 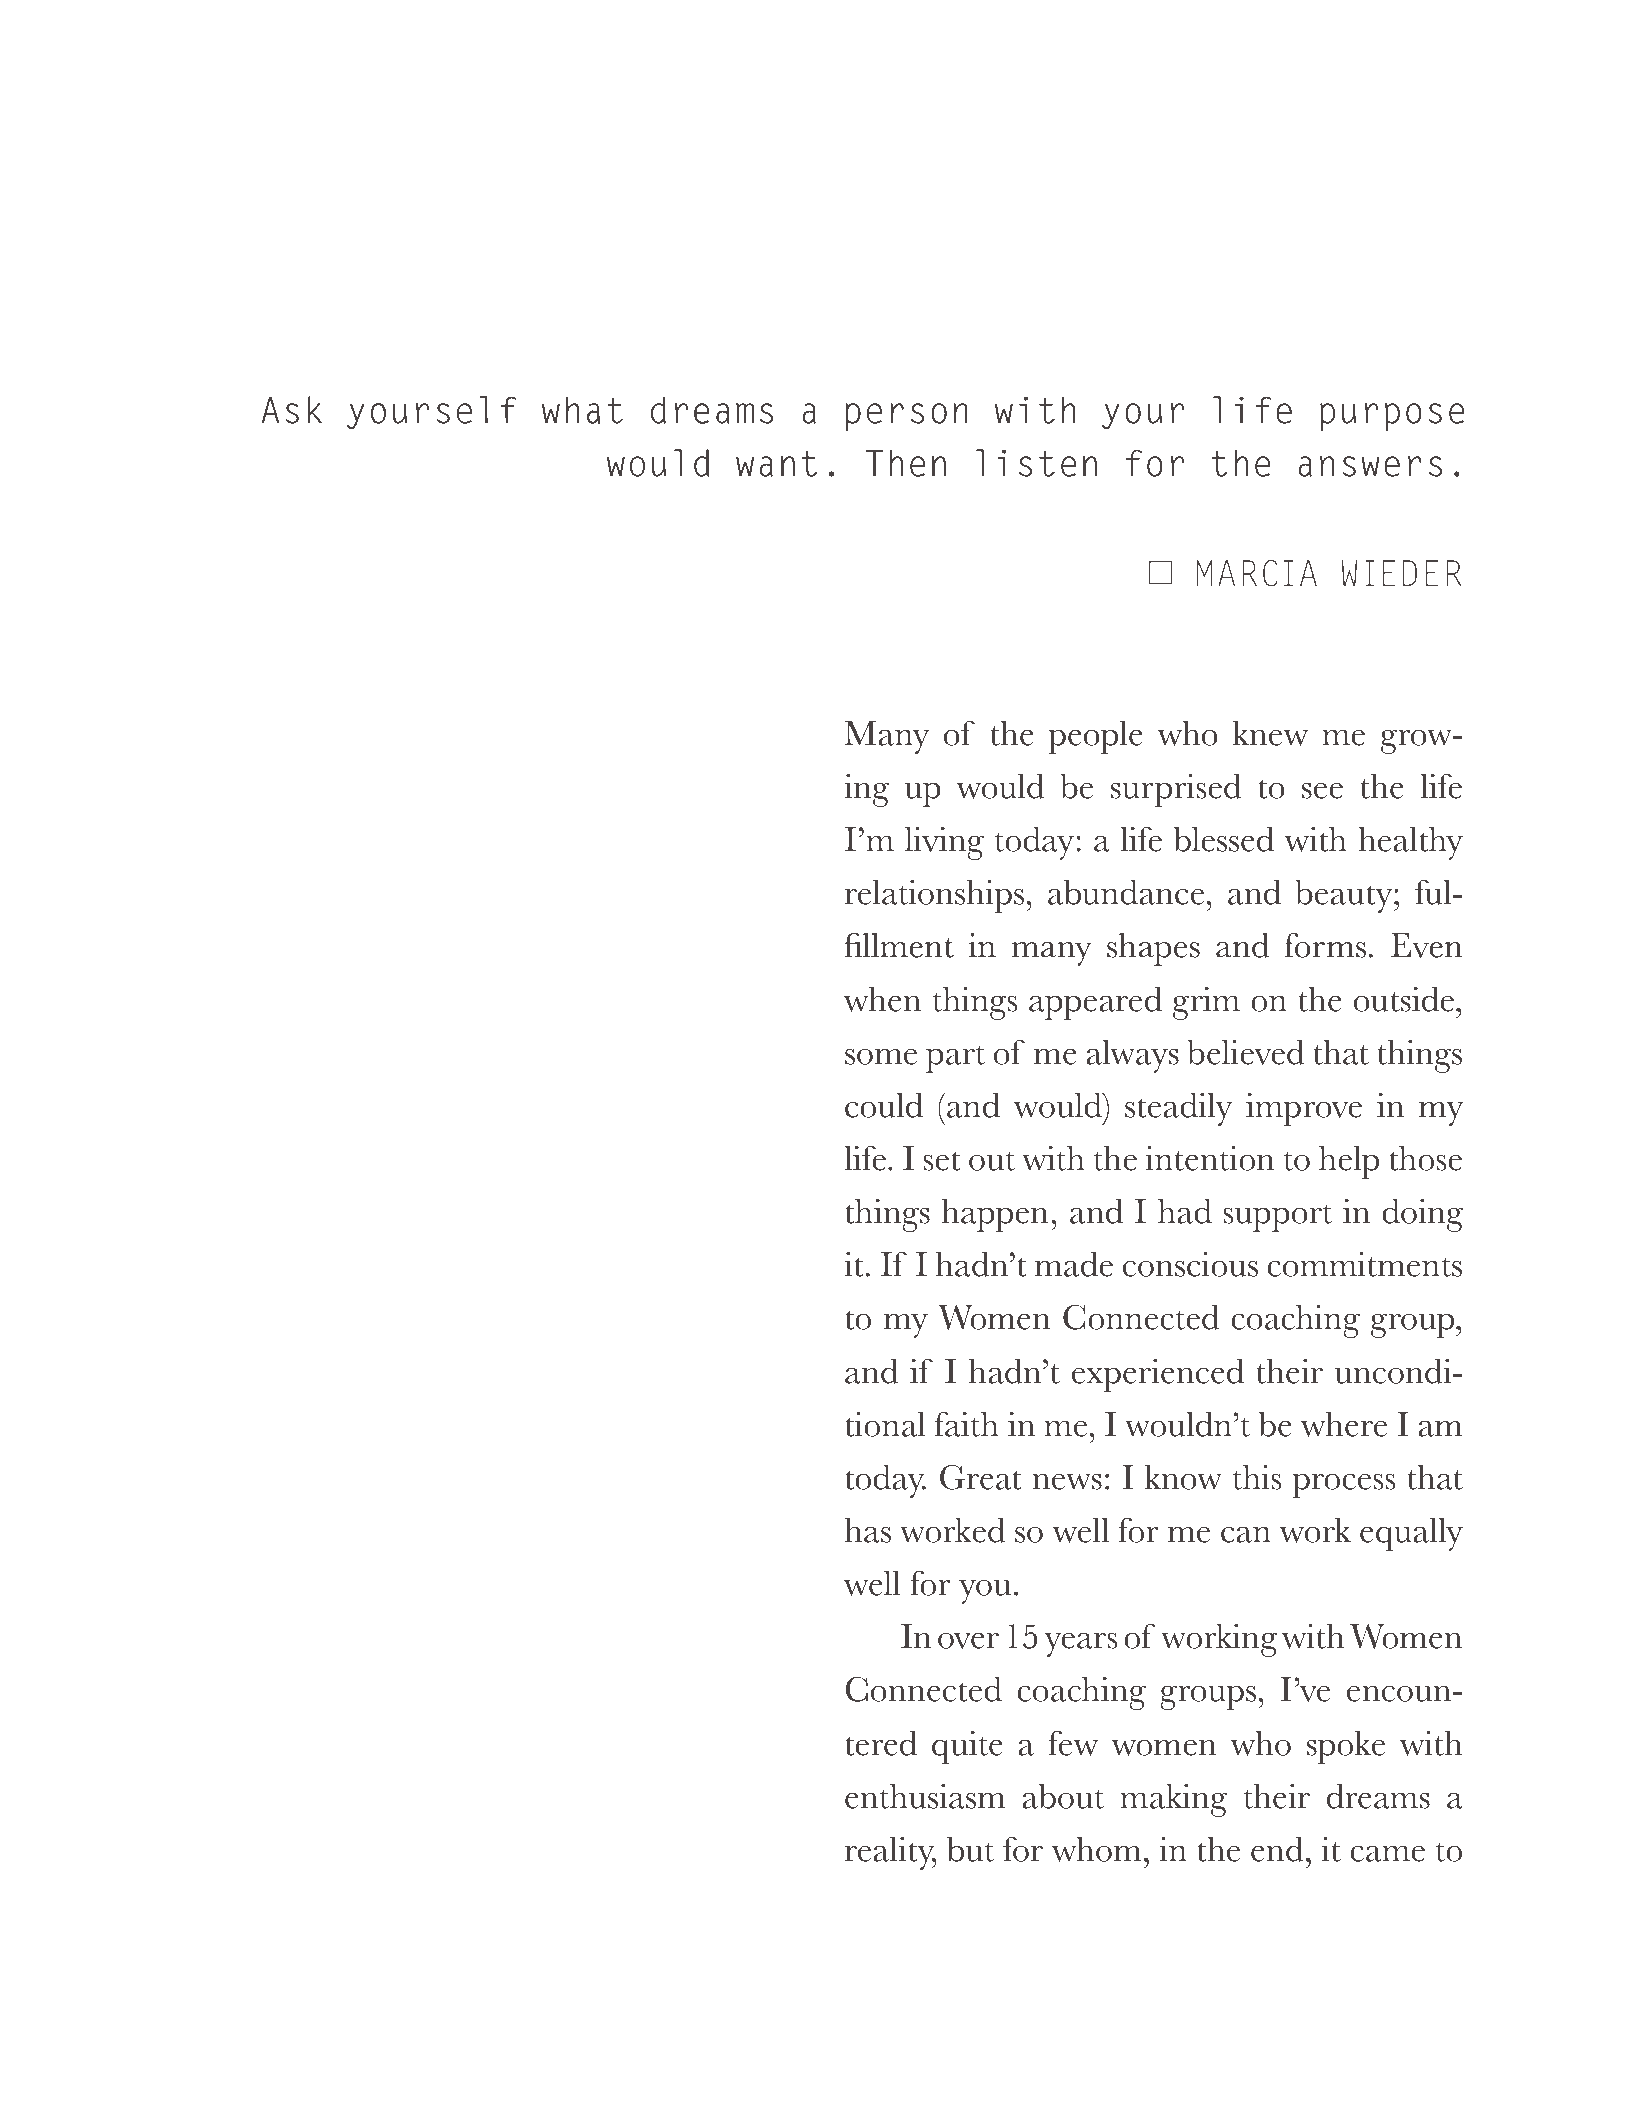 I want to click on where, so click(x=1344, y=1424).
